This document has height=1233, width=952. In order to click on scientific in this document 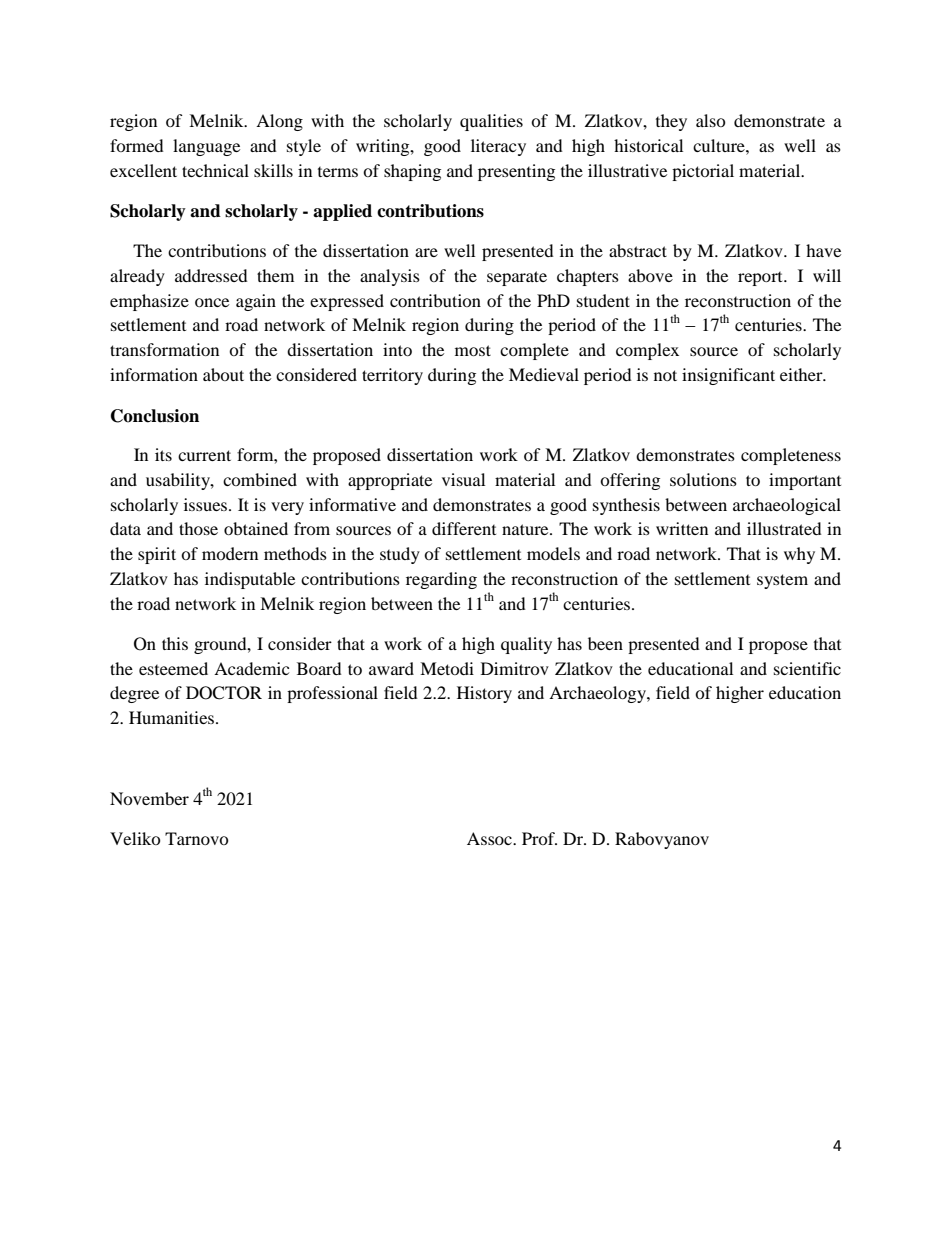, I will do `click(807, 668)`.
